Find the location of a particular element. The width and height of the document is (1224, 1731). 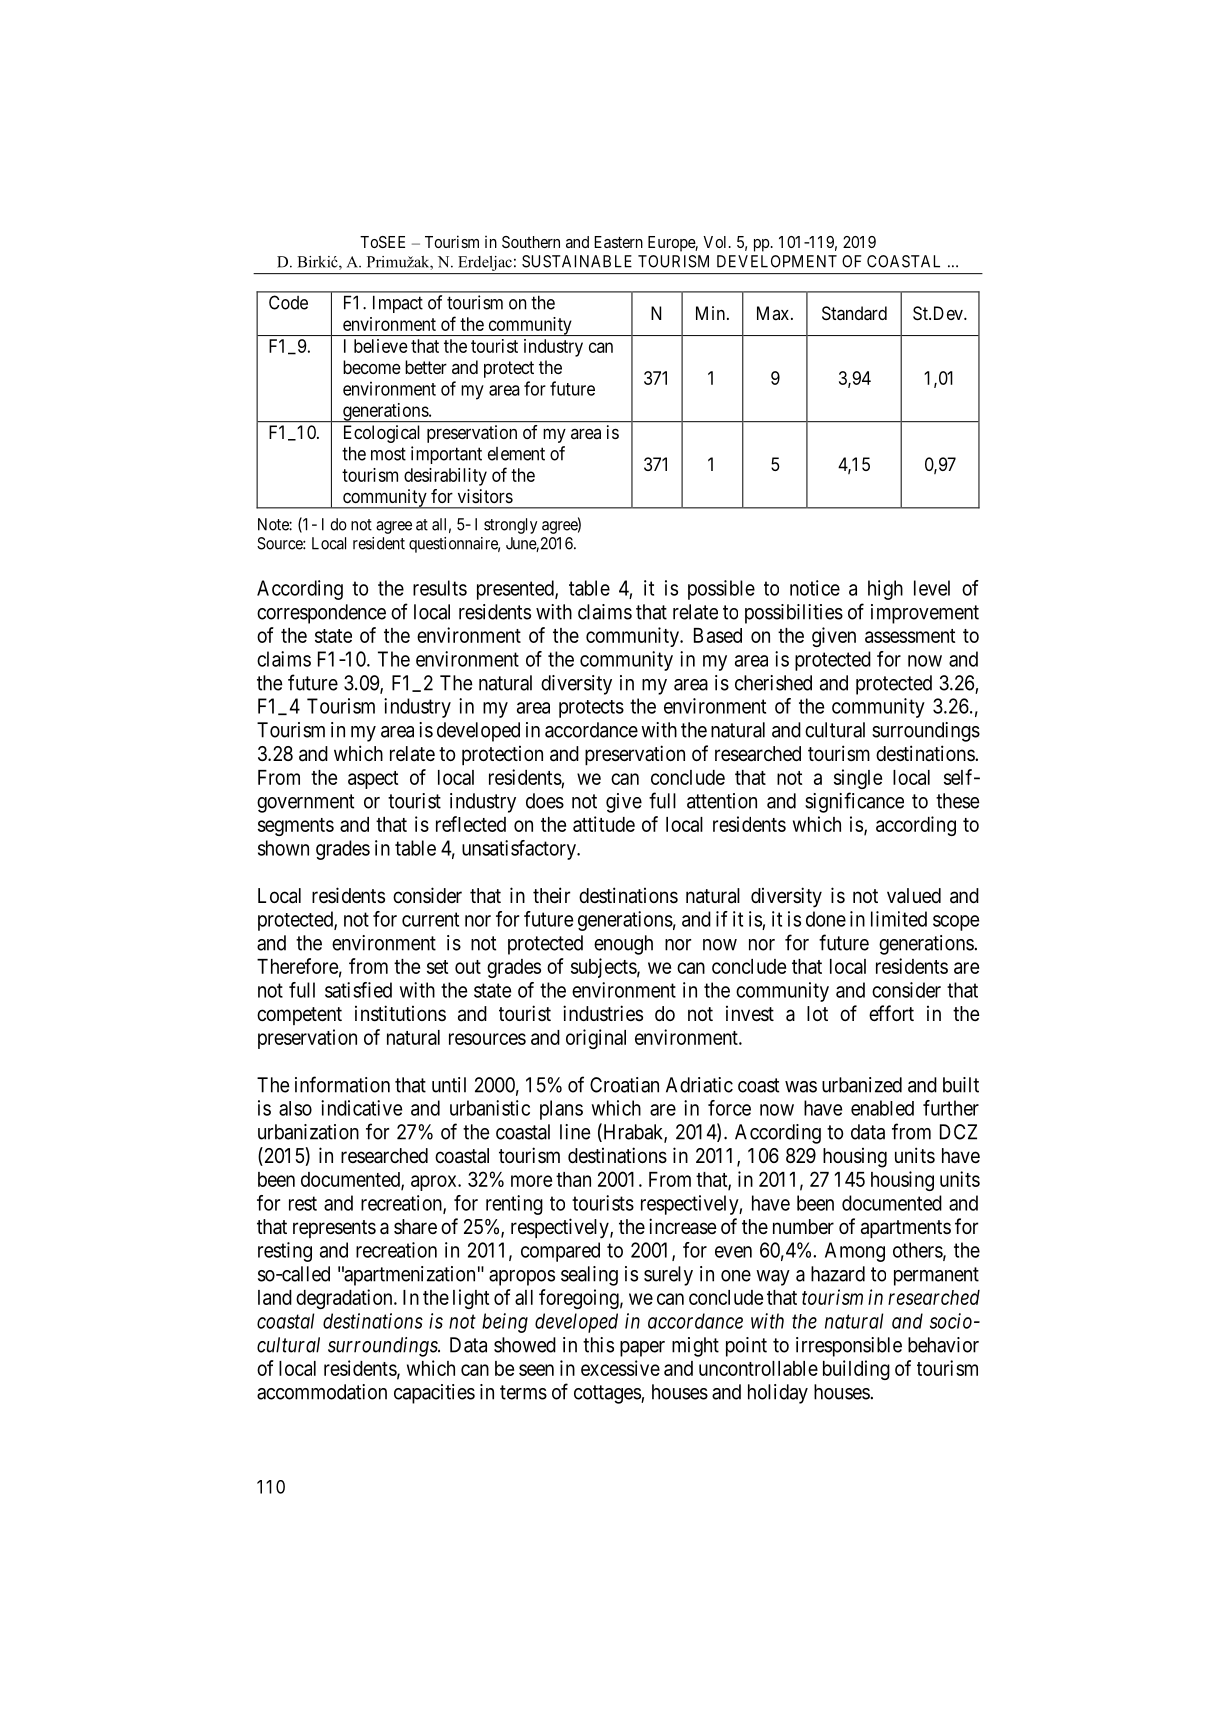

significance is located at coordinates (854, 802).
